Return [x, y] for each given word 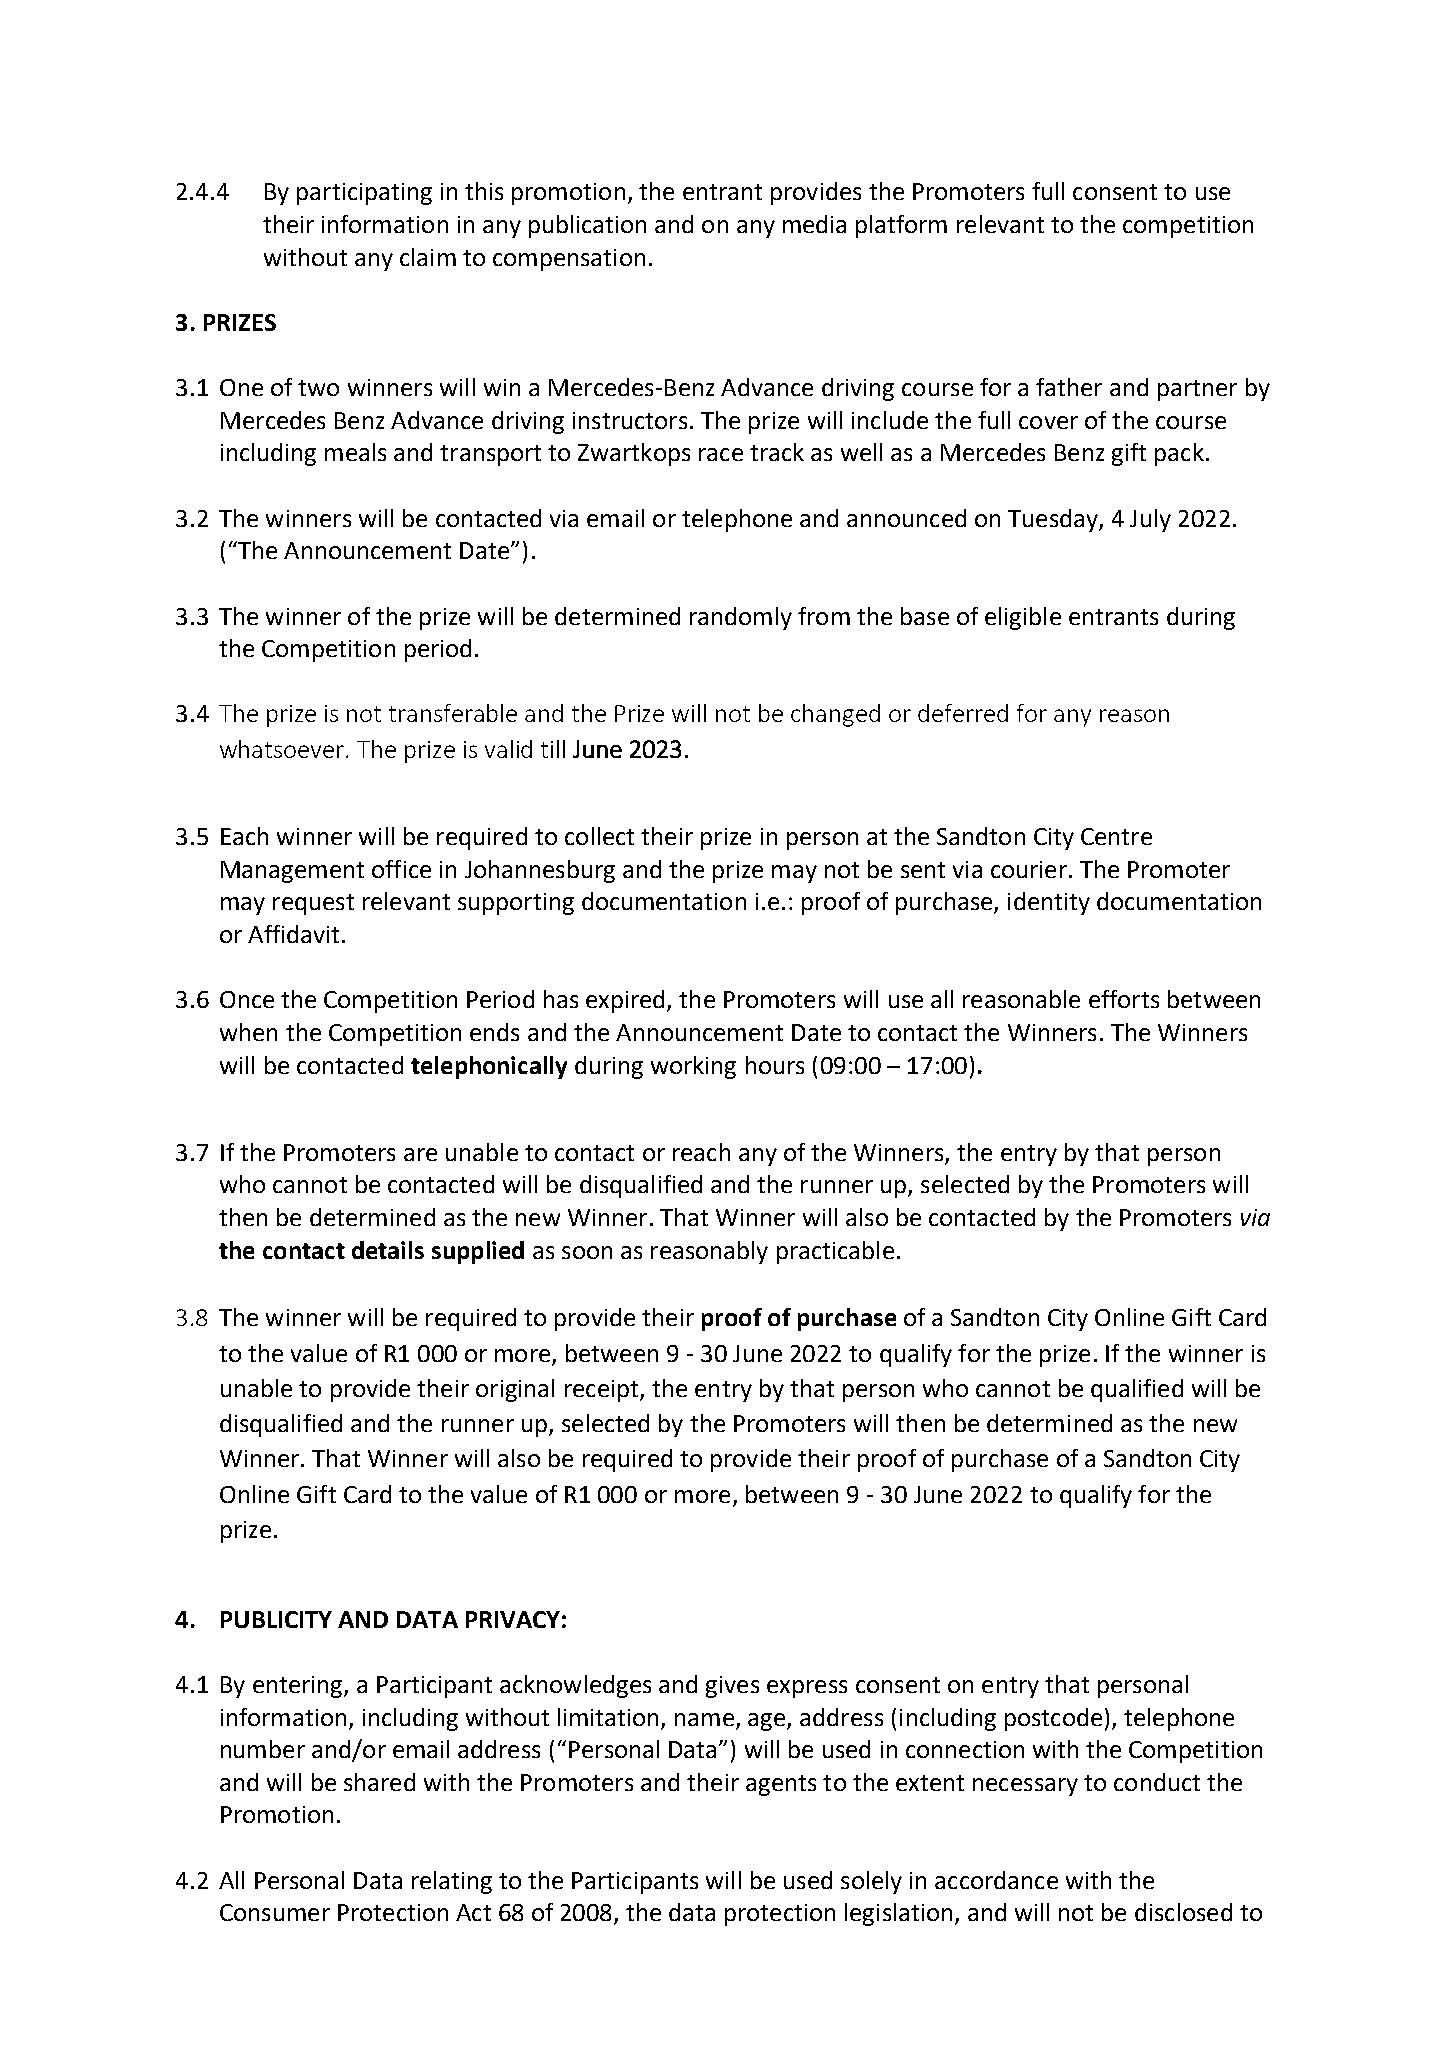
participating [364, 194]
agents [781, 1785]
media [814, 224]
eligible [1023, 618]
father [1069, 387]
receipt [603, 1391]
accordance [996, 1880]
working [693, 1067]
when [248, 1032]
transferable [453, 713]
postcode [1053, 1719]
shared [379, 1782]
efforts [1124, 999]
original [515, 1390]
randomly [741, 618]
